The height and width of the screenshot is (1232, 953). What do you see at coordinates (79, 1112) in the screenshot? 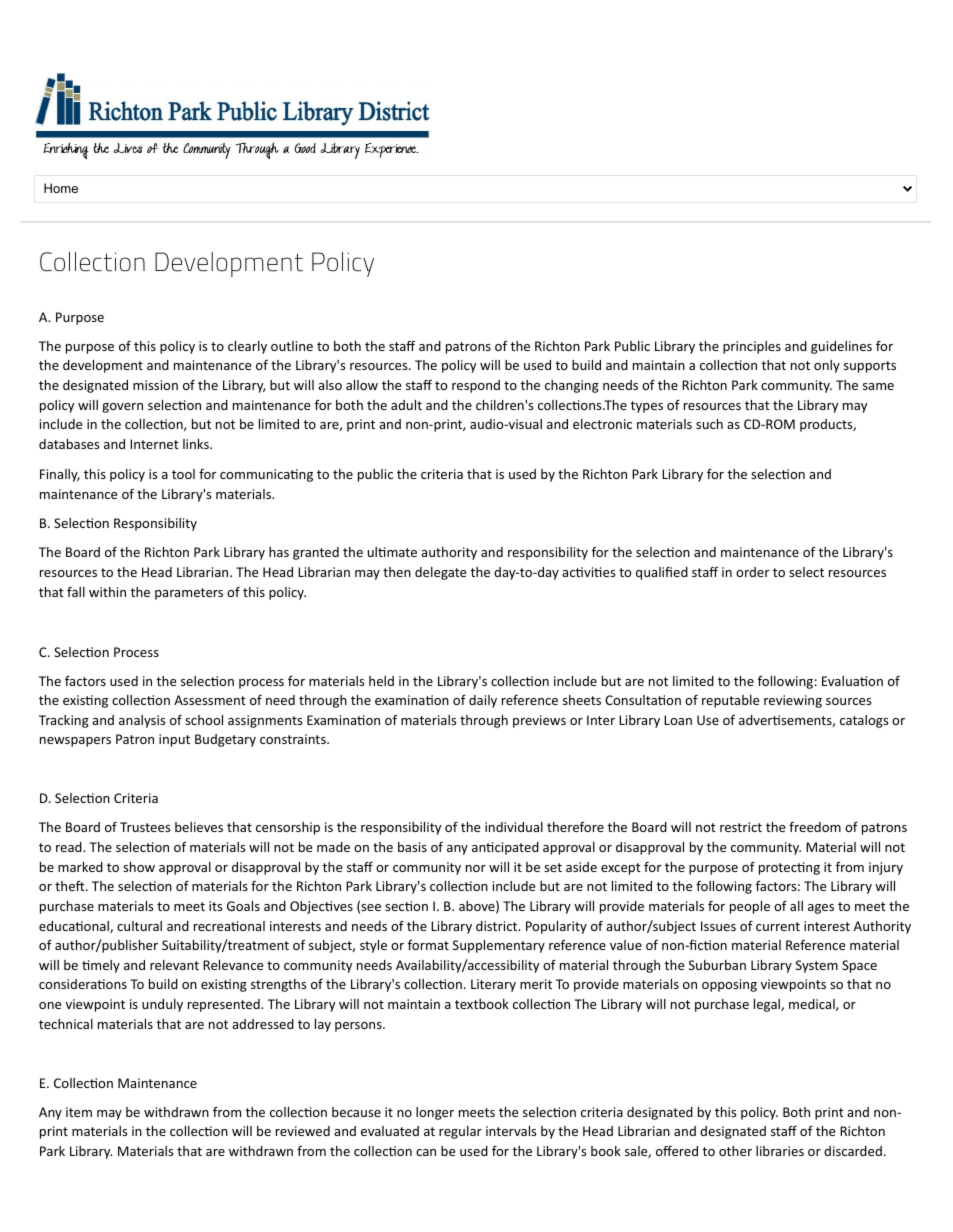
I see `item` at bounding box center [79, 1112].
